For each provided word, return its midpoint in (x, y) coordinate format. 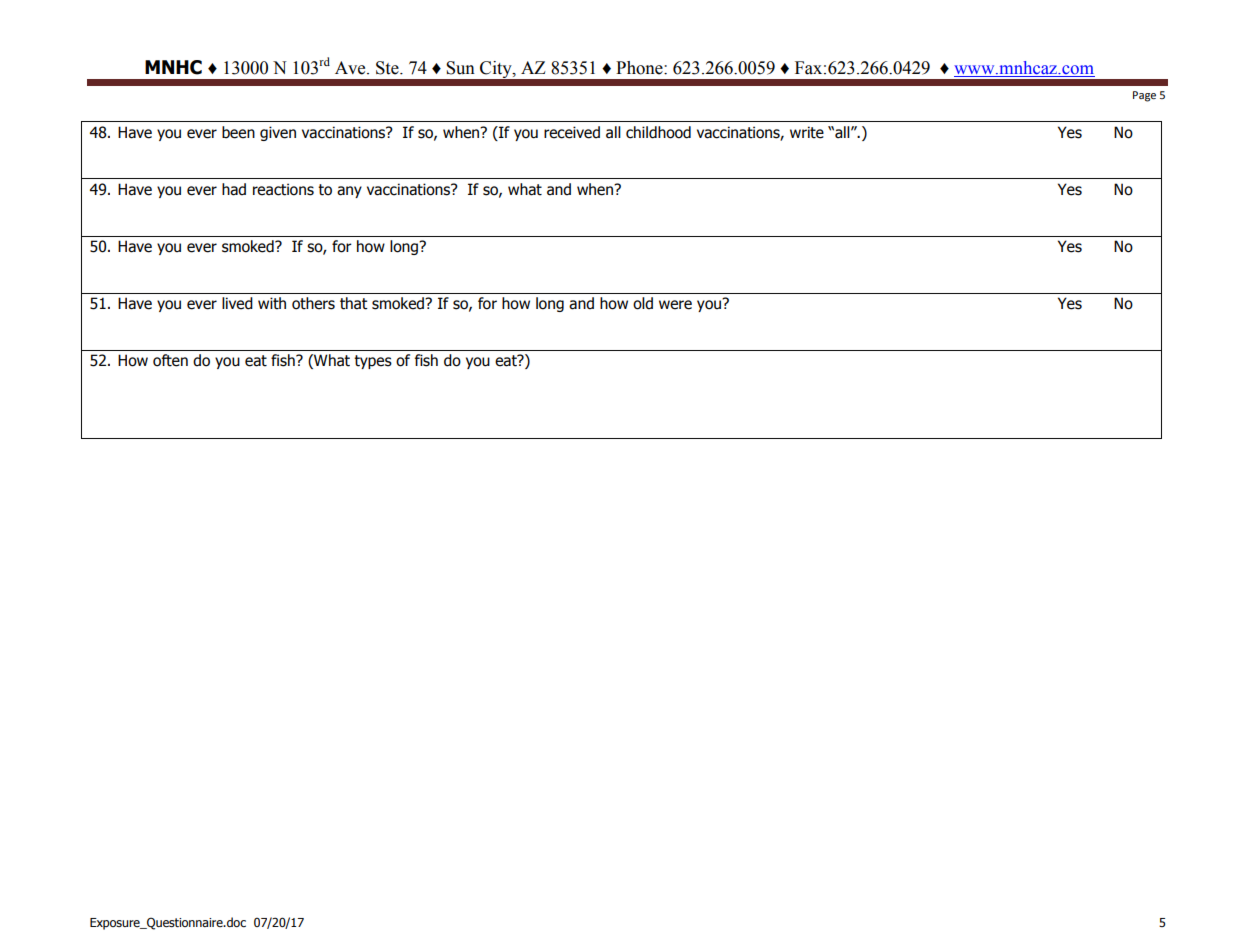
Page (1144, 96)
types (373, 362)
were (675, 305)
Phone (640, 68)
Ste (388, 68)
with (272, 303)
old (643, 303)
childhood (658, 132)
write (807, 132)
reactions (283, 189)
